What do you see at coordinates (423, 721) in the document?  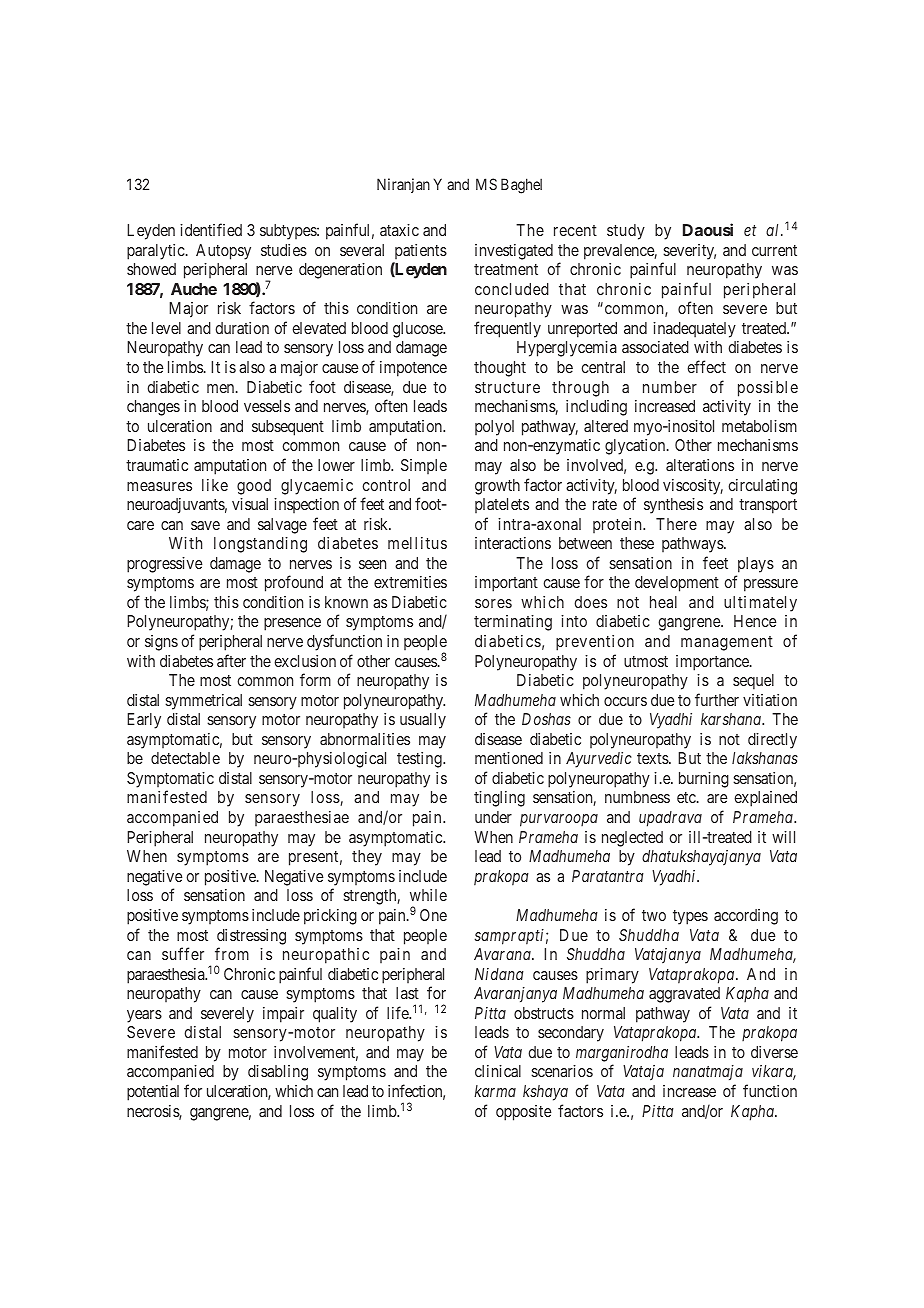 I see `usually` at bounding box center [423, 721].
